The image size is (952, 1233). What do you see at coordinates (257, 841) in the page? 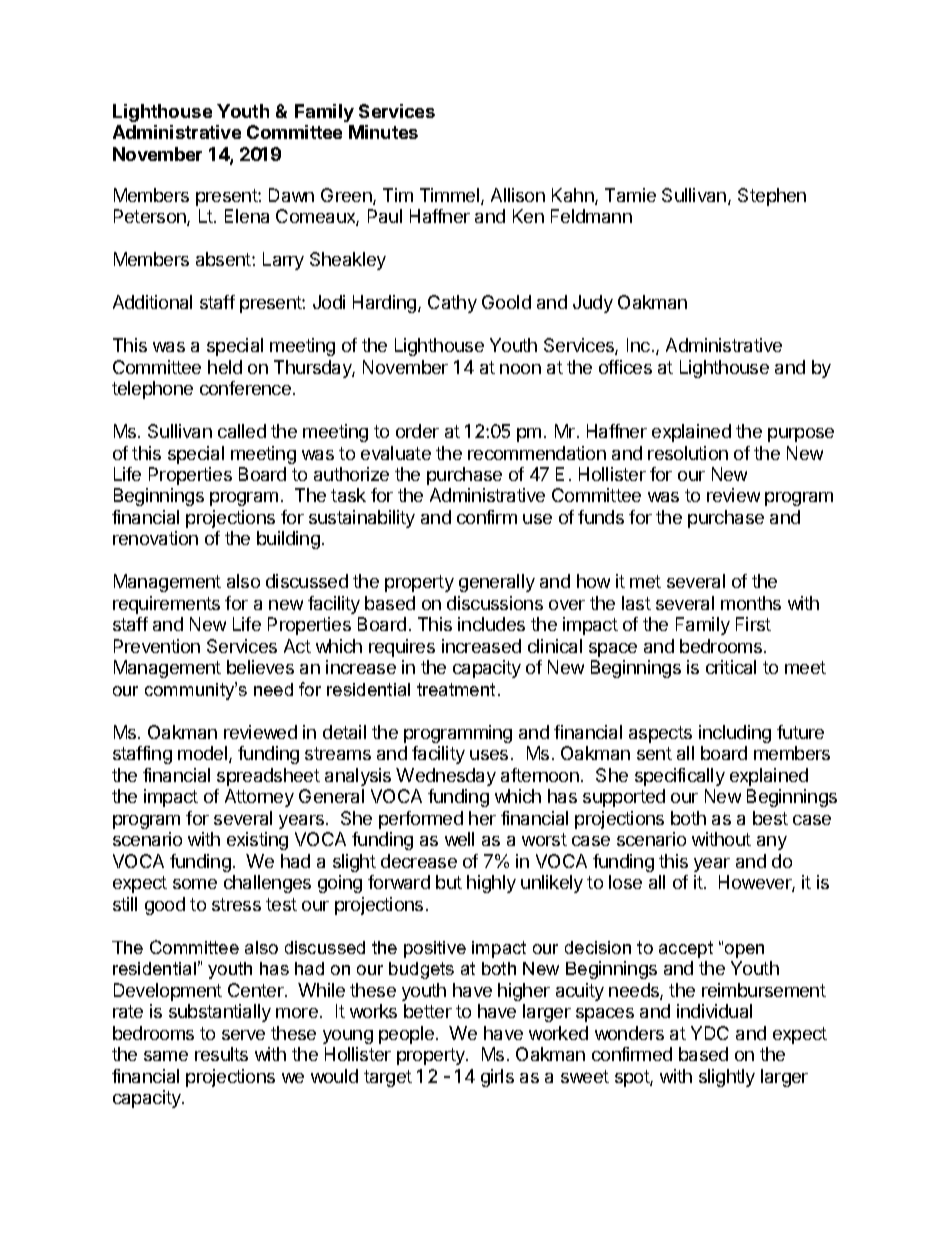
I see `existing` at bounding box center [257, 841].
